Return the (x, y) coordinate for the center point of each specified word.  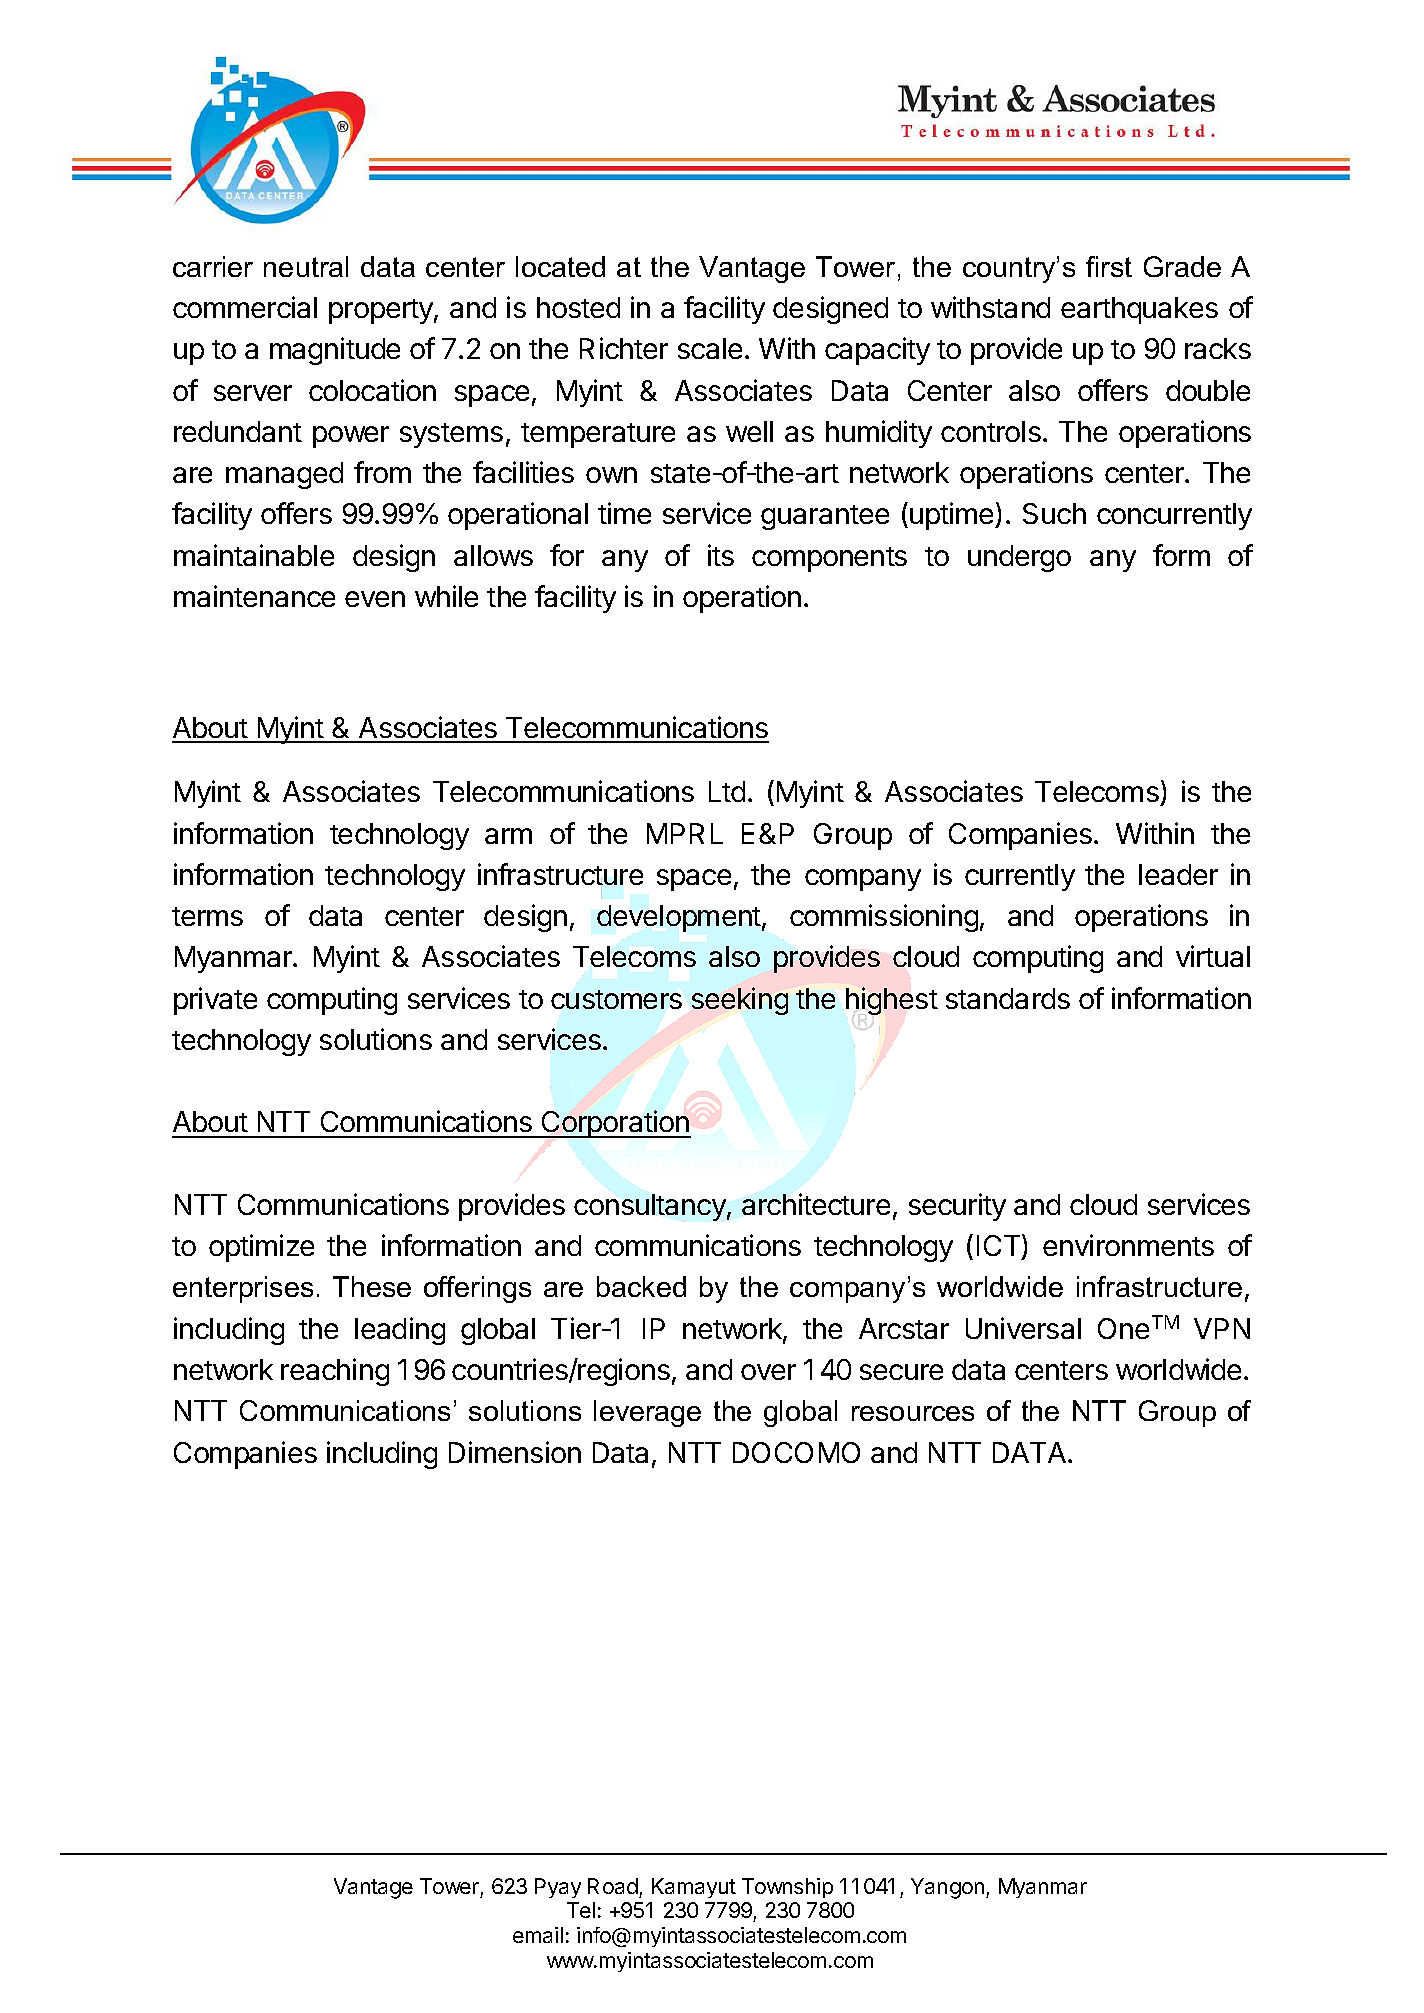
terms (207, 916)
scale (710, 348)
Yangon (947, 1888)
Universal (1023, 1328)
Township (787, 1888)
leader (1178, 874)
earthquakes (1139, 310)
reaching (335, 1372)
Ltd (727, 791)
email (538, 1935)
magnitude (335, 351)
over (768, 1372)
